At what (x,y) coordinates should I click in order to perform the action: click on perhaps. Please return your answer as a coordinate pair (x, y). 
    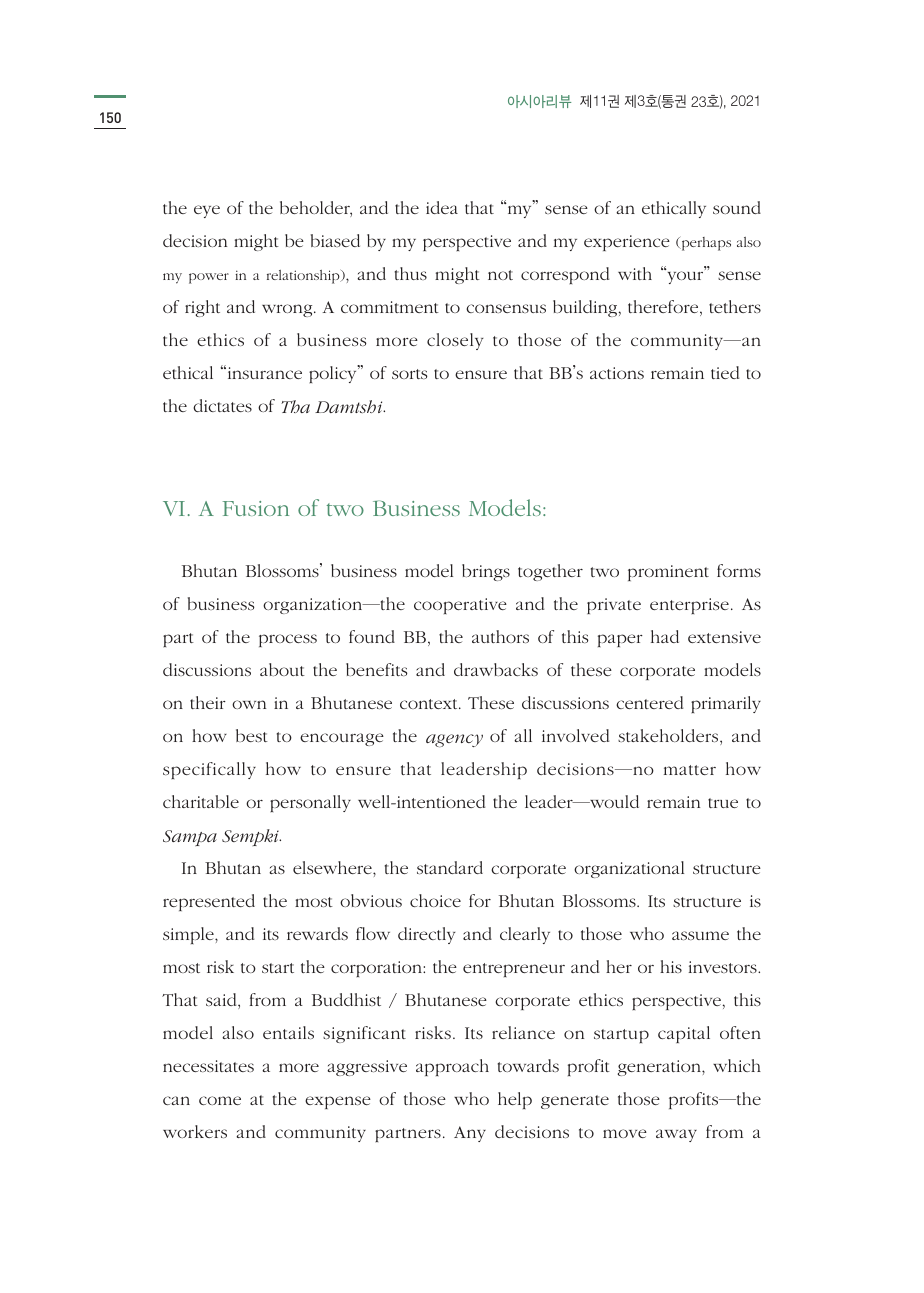
    Looking at the image, I should click on (705, 244).
